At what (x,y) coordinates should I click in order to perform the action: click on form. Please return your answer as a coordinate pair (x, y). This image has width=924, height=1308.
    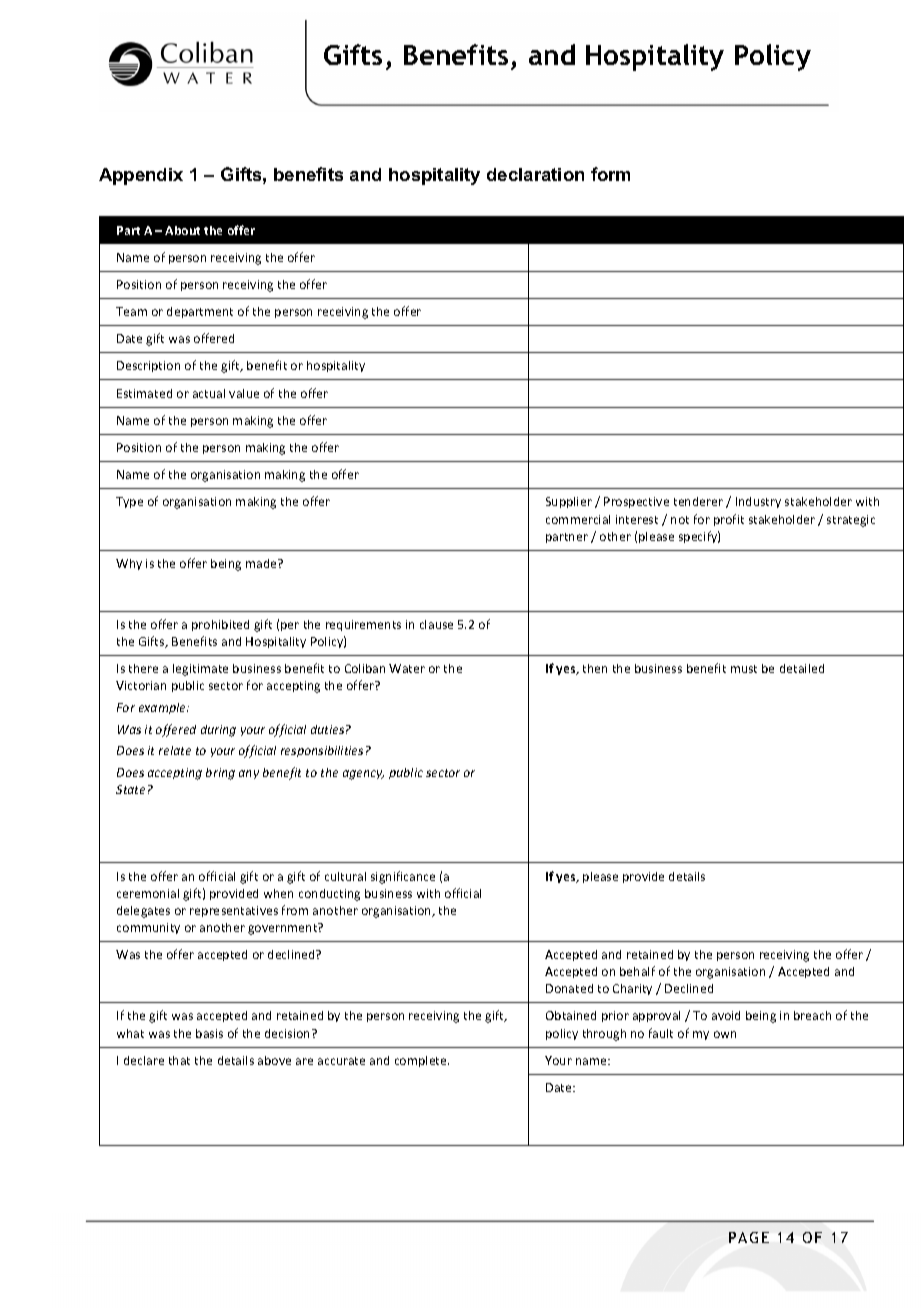
    Looking at the image, I should click on (610, 174).
